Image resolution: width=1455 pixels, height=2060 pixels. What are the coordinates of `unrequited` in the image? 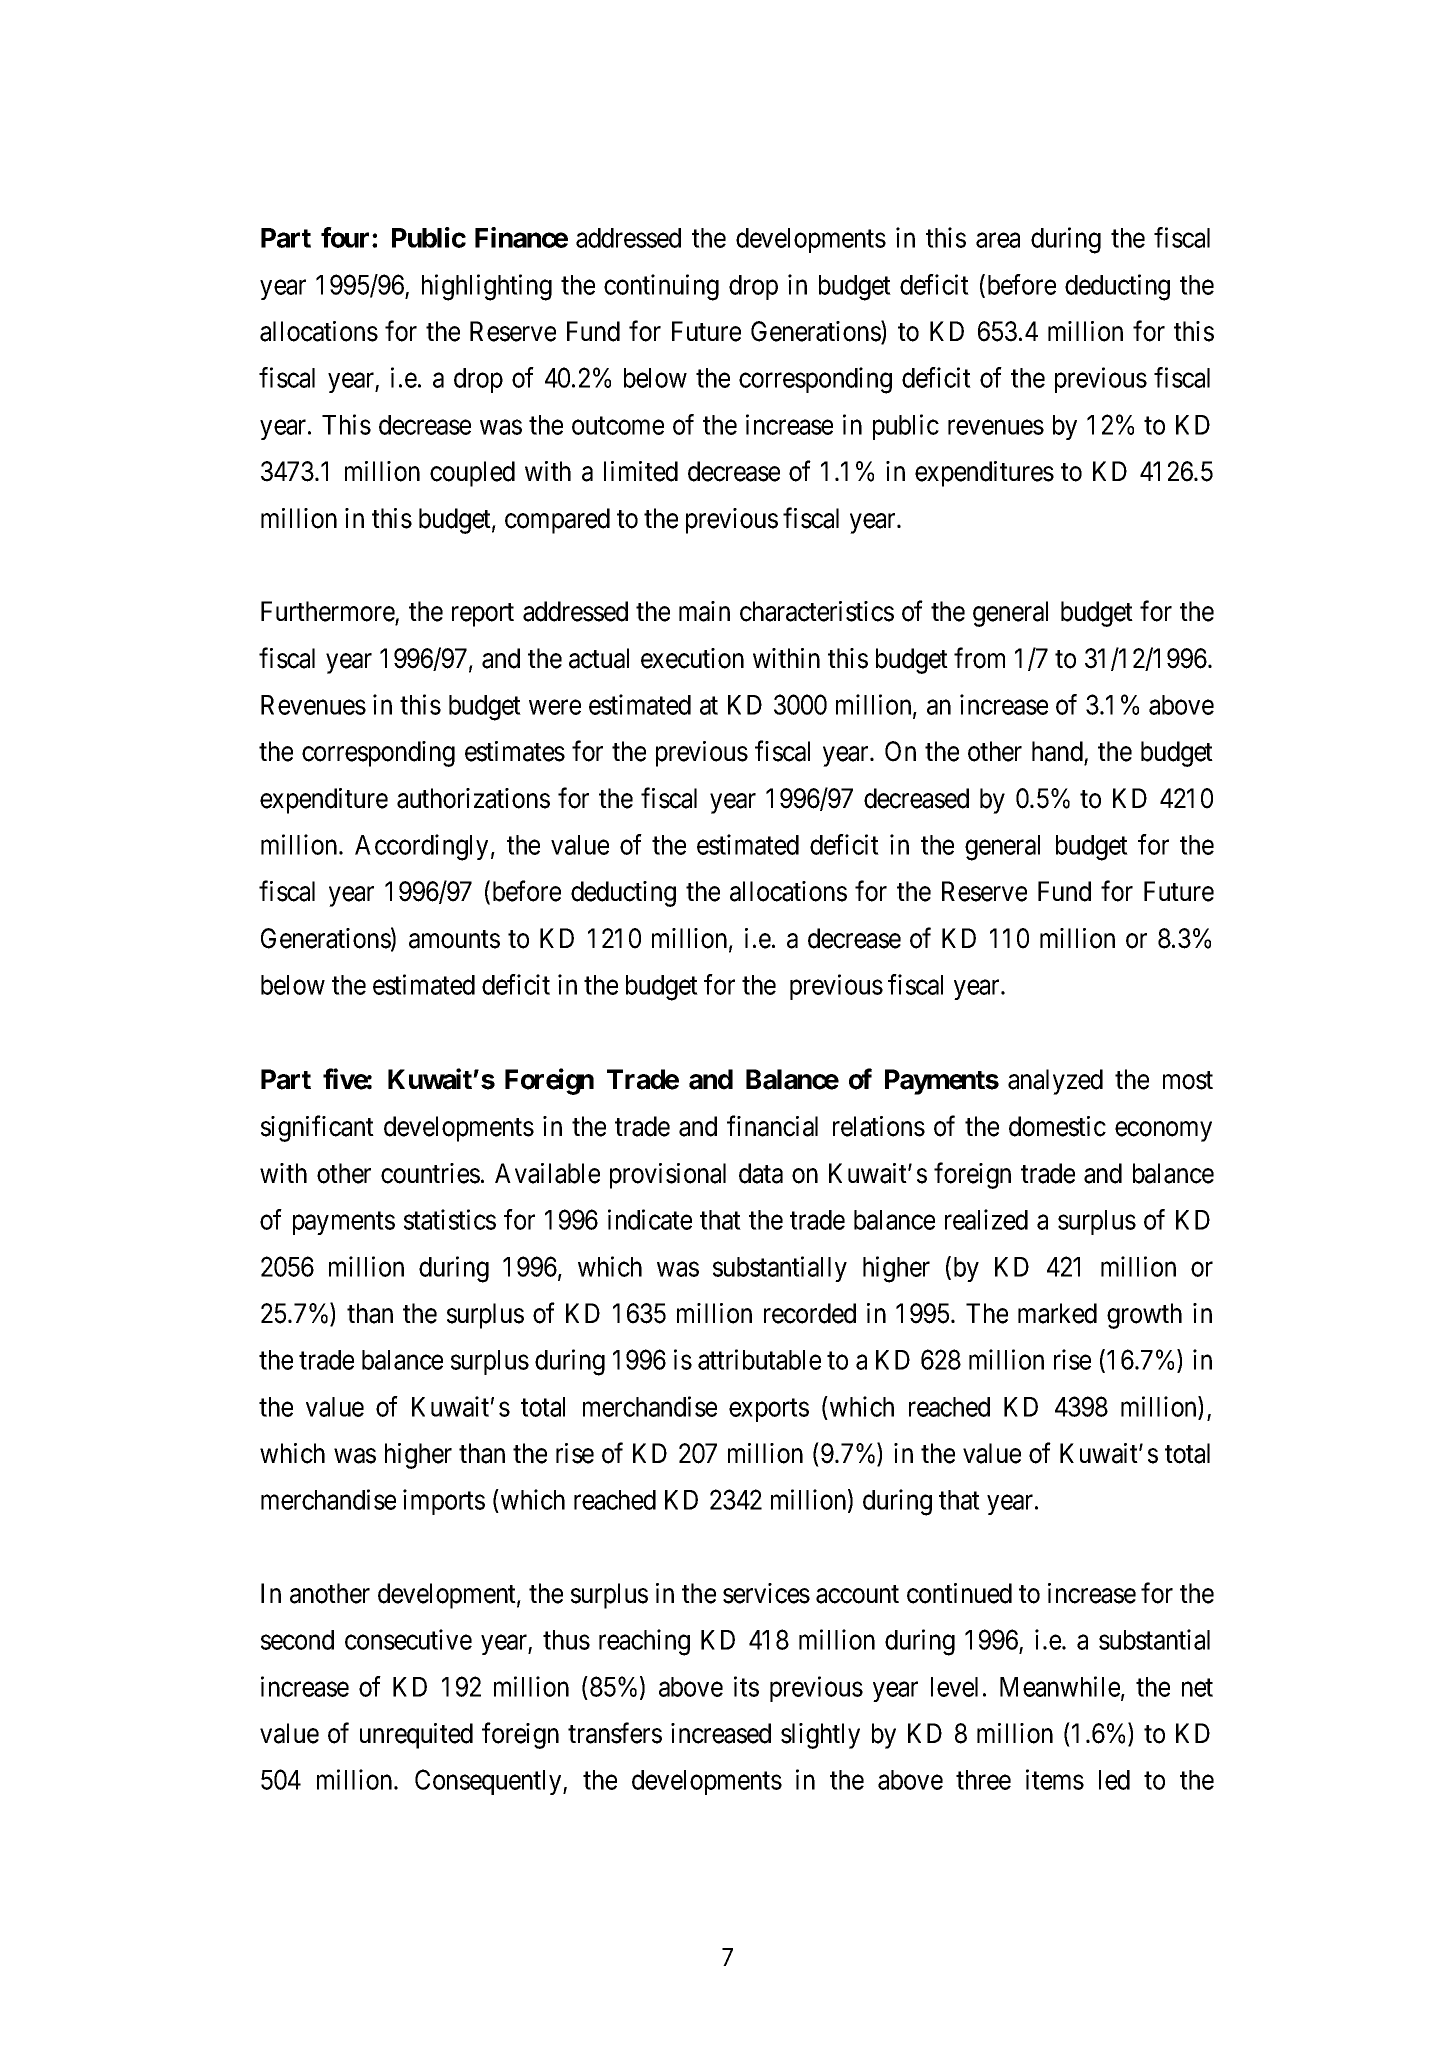 It's located at (416, 1736).
